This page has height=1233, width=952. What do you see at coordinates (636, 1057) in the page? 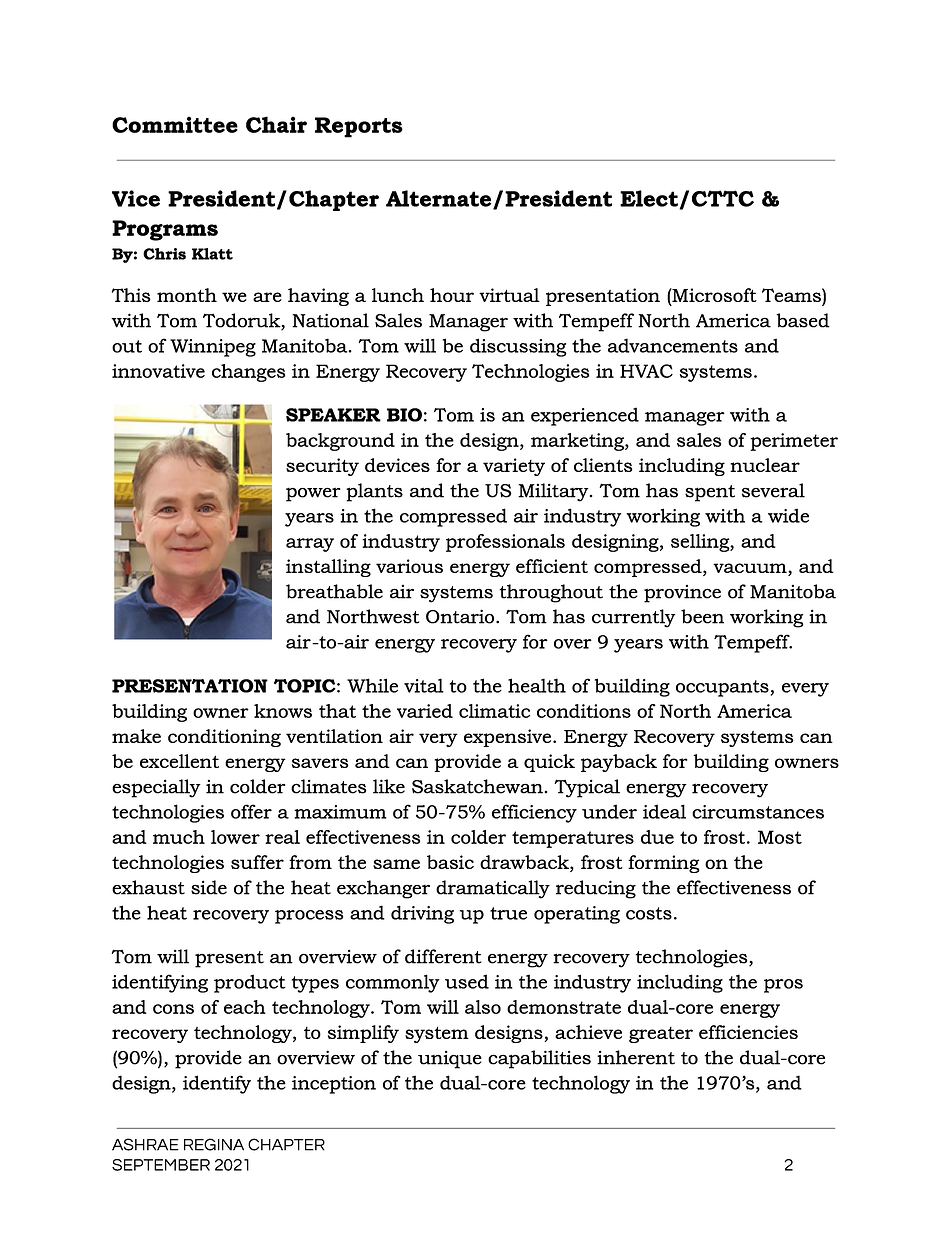
I see `inherent` at bounding box center [636, 1057].
